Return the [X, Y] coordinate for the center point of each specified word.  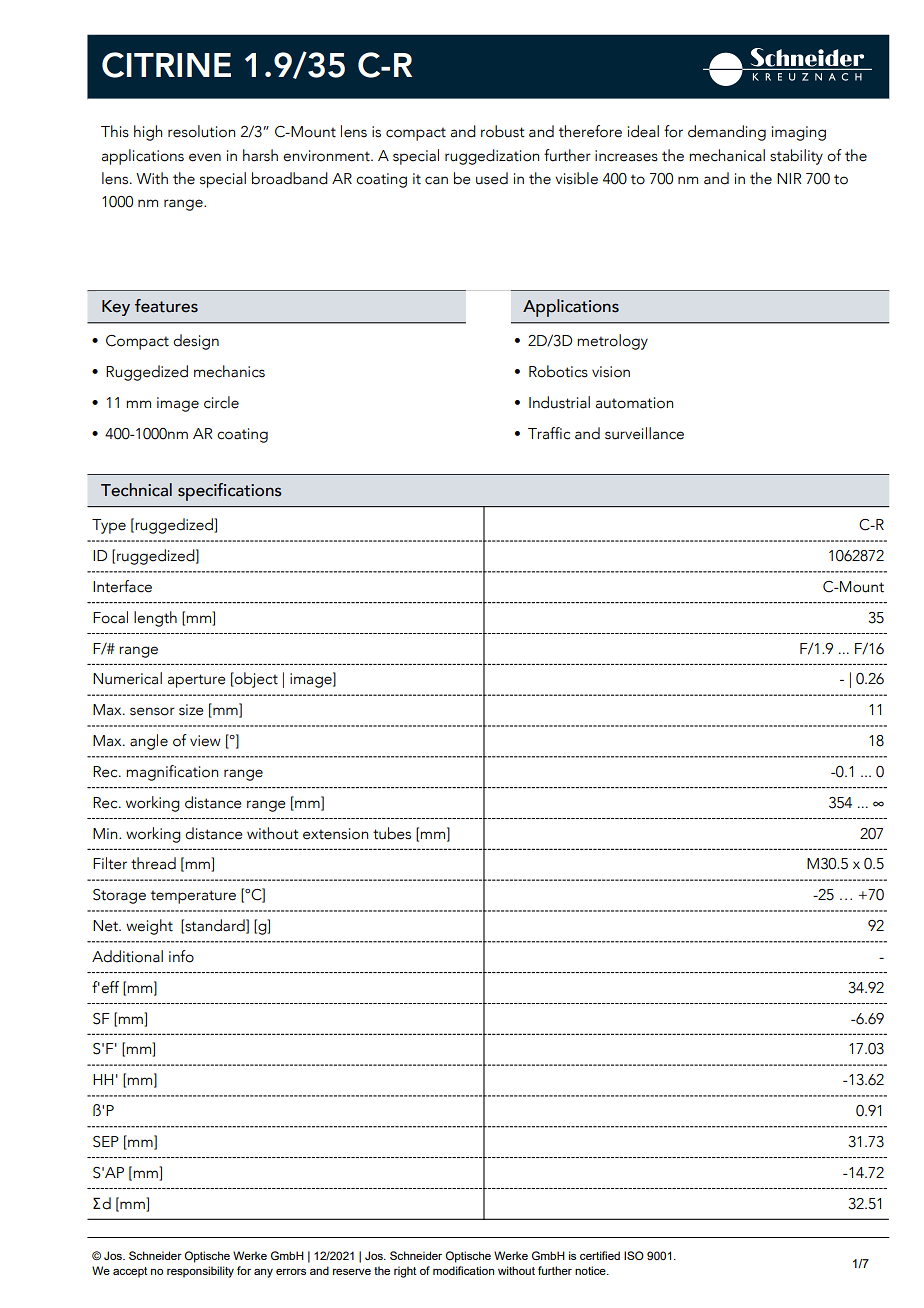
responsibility [200, 1272]
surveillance [644, 433]
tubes [392, 833]
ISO [634, 1255]
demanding [727, 133]
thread [153, 863]
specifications [230, 492]
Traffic [549, 433]
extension [335, 834]
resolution [201, 131]
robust [502, 131]
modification [463, 1270]
